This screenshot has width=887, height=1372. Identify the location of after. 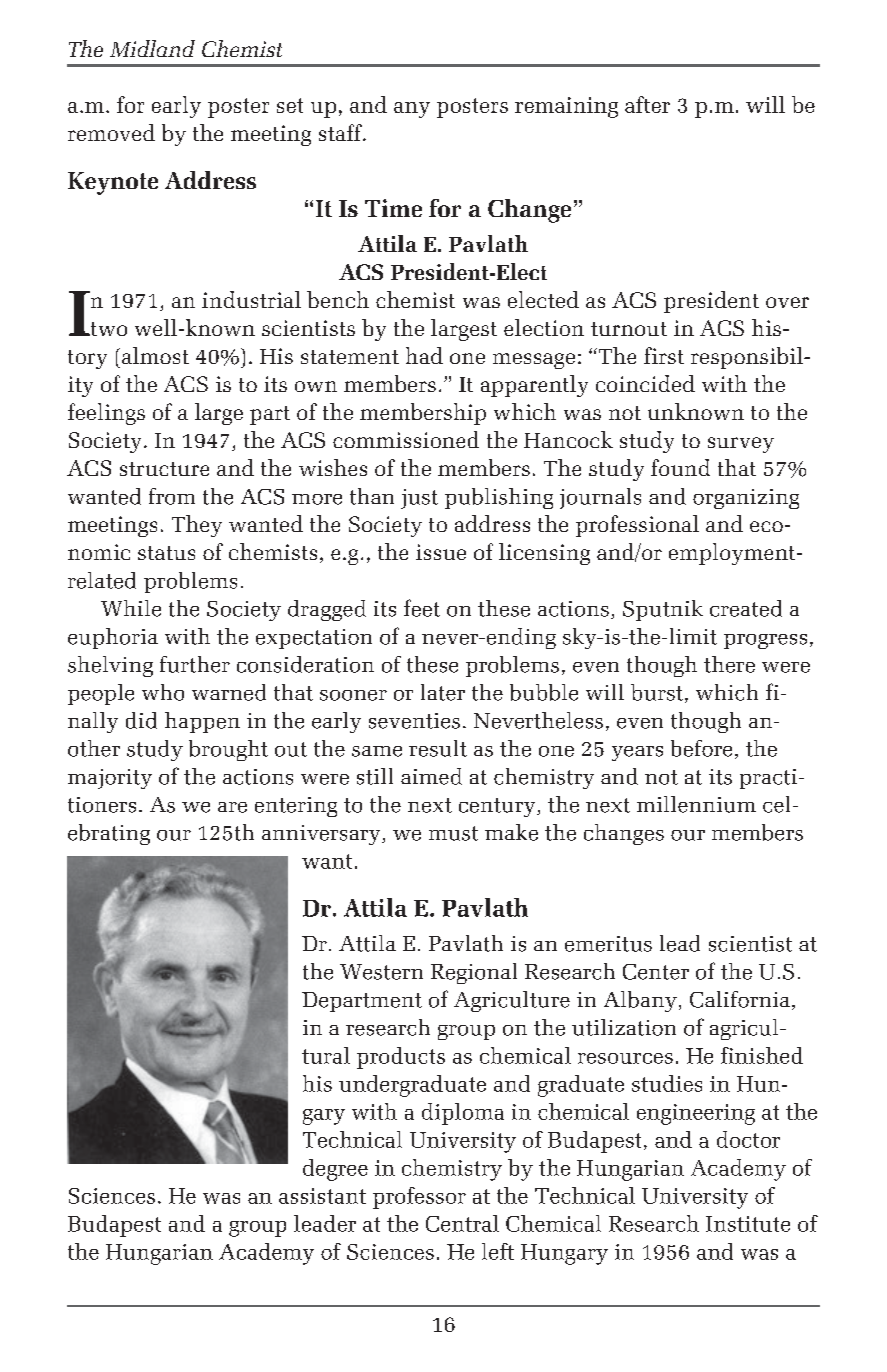
(647, 104).
